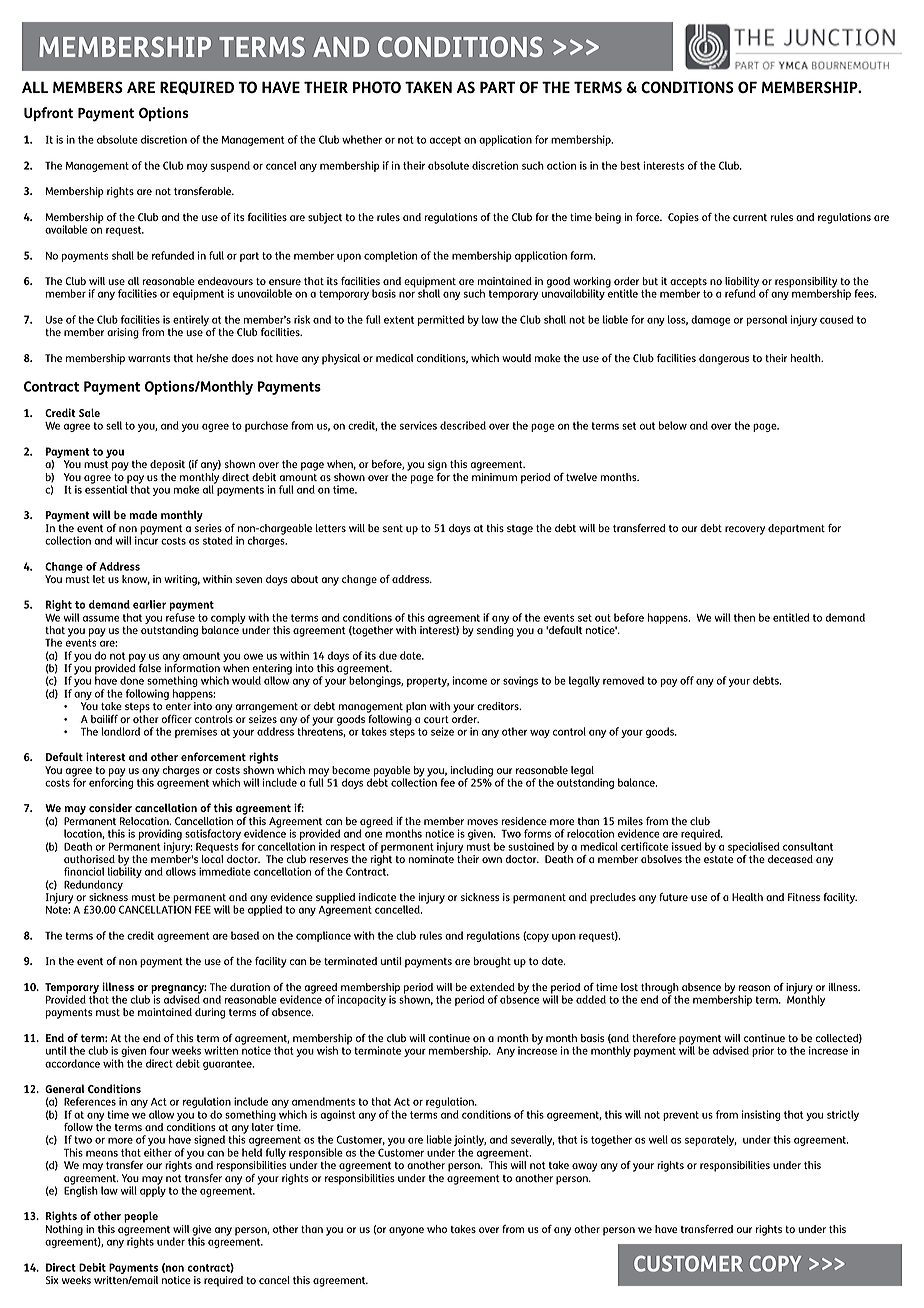  I want to click on who, so click(437, 1229).
